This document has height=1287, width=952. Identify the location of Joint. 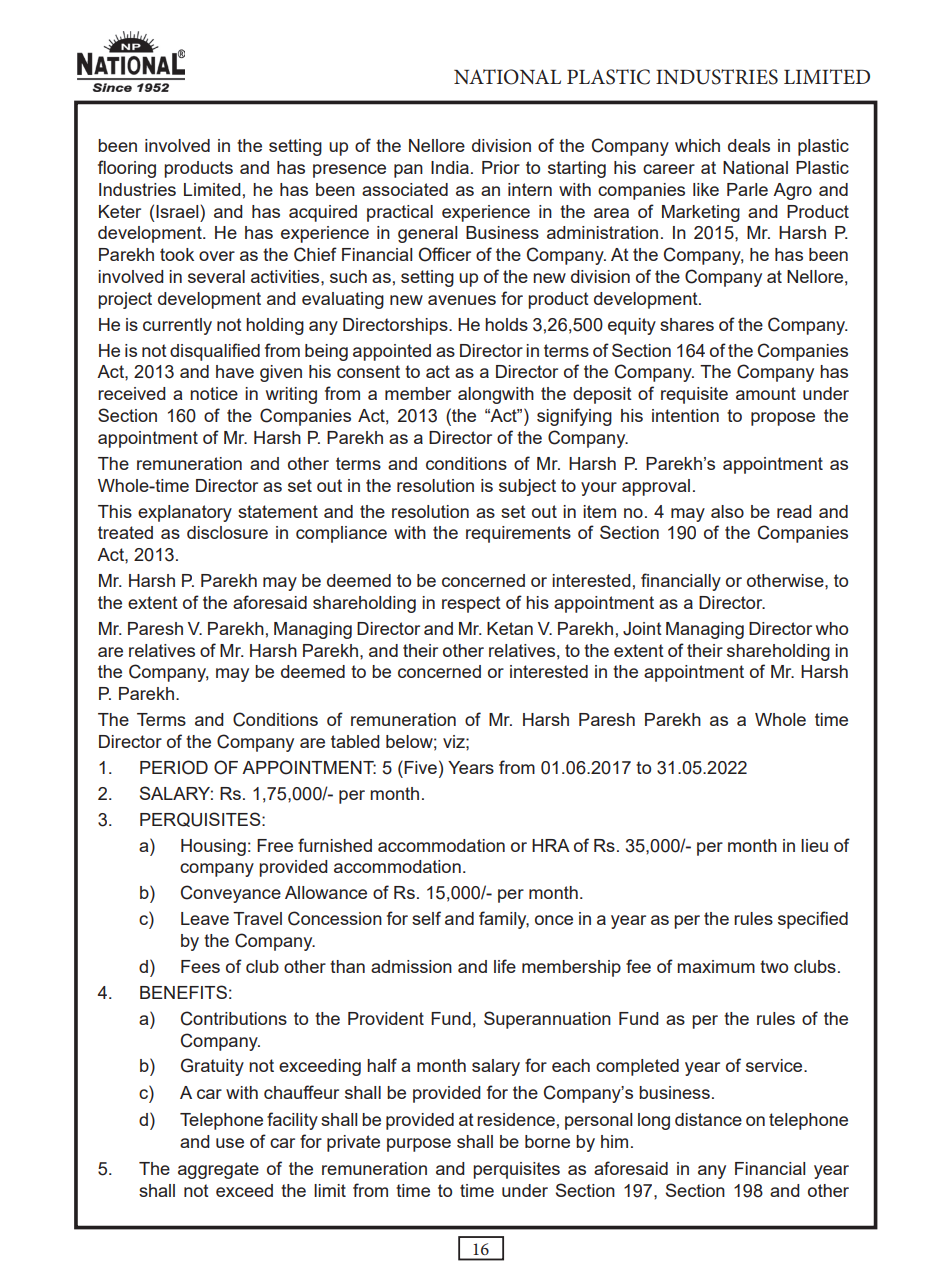
(642, 629).
